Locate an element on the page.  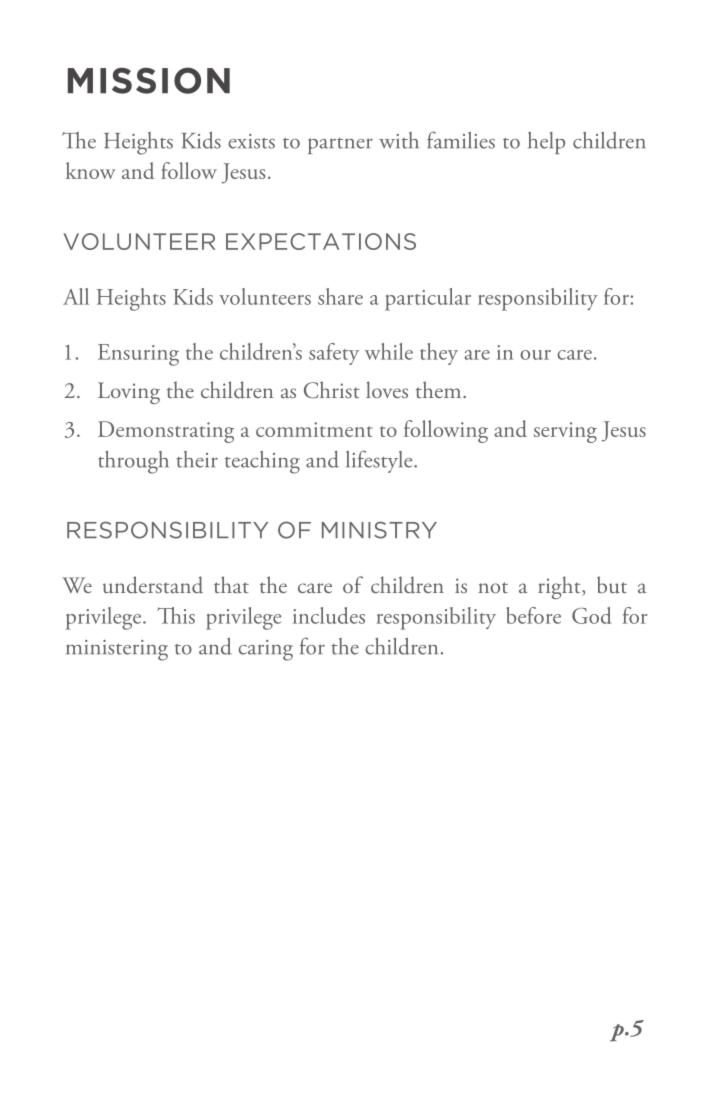
MISSION is located at coordinates (149, 80).
